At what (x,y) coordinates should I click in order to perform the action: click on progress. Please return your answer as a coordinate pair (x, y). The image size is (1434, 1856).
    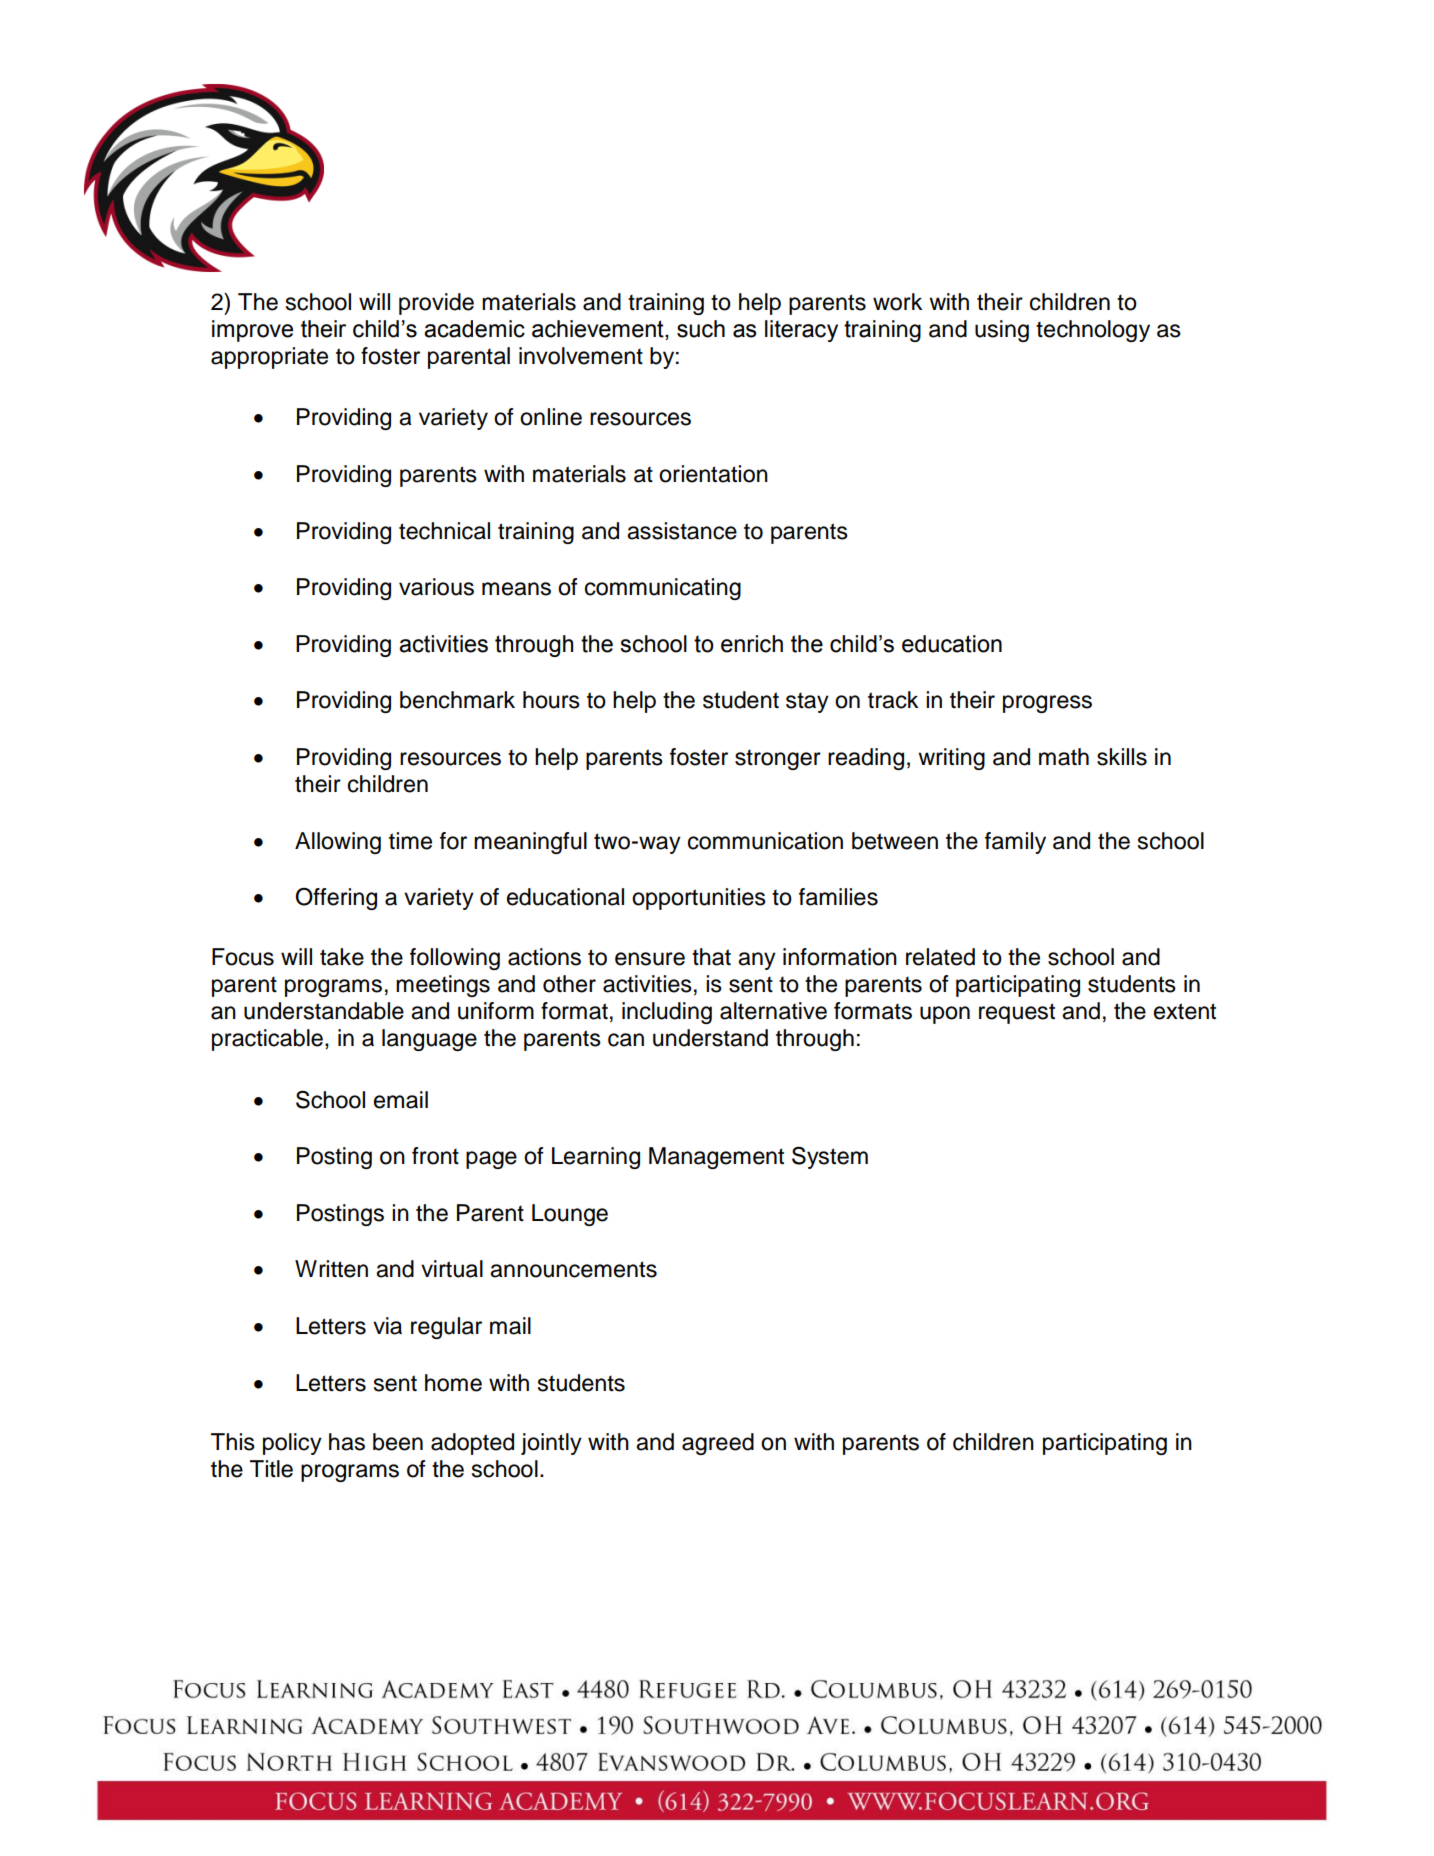
    Looking at the image, I should click on (1047, 704).
